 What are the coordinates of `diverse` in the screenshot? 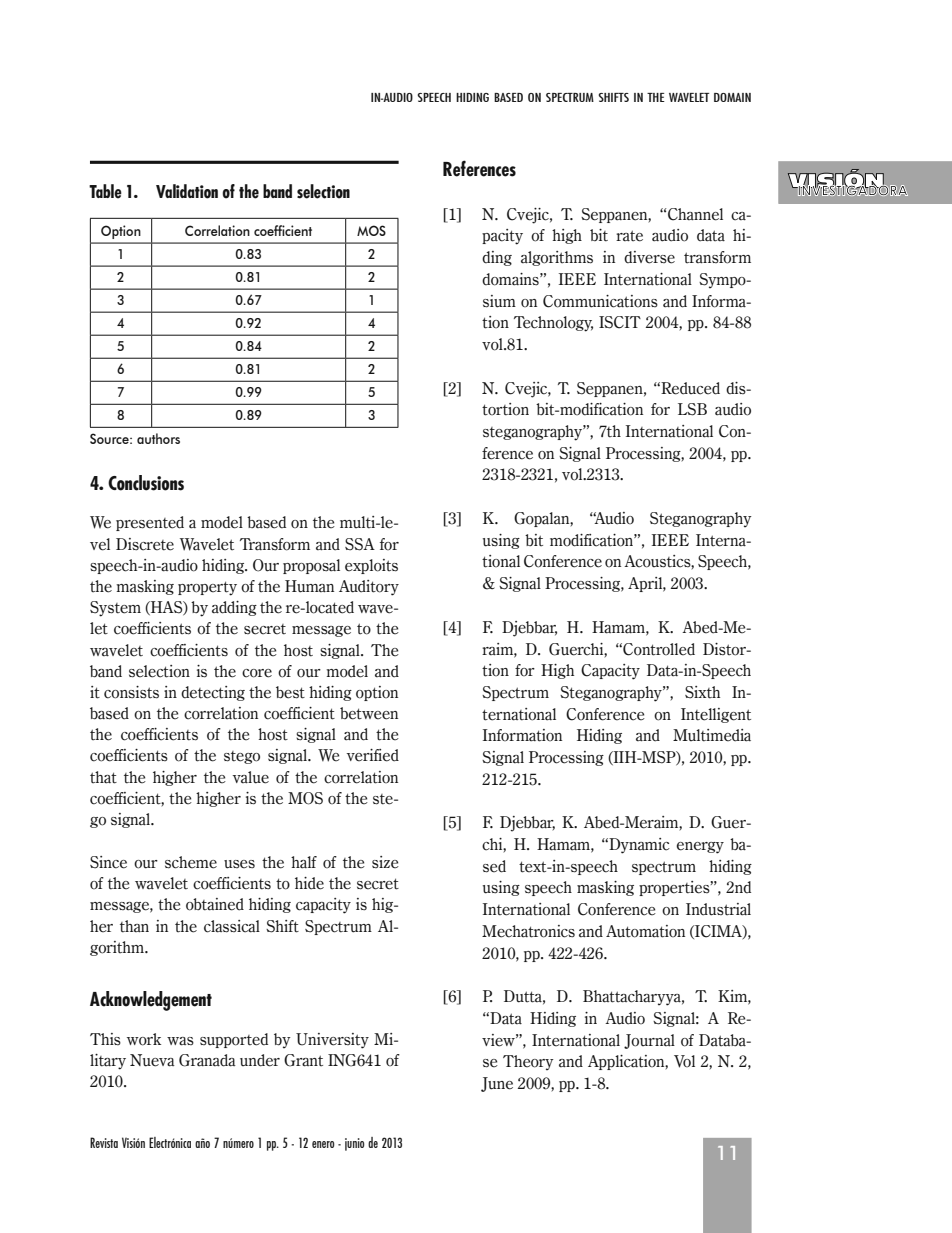 It's located at (649, 257).
